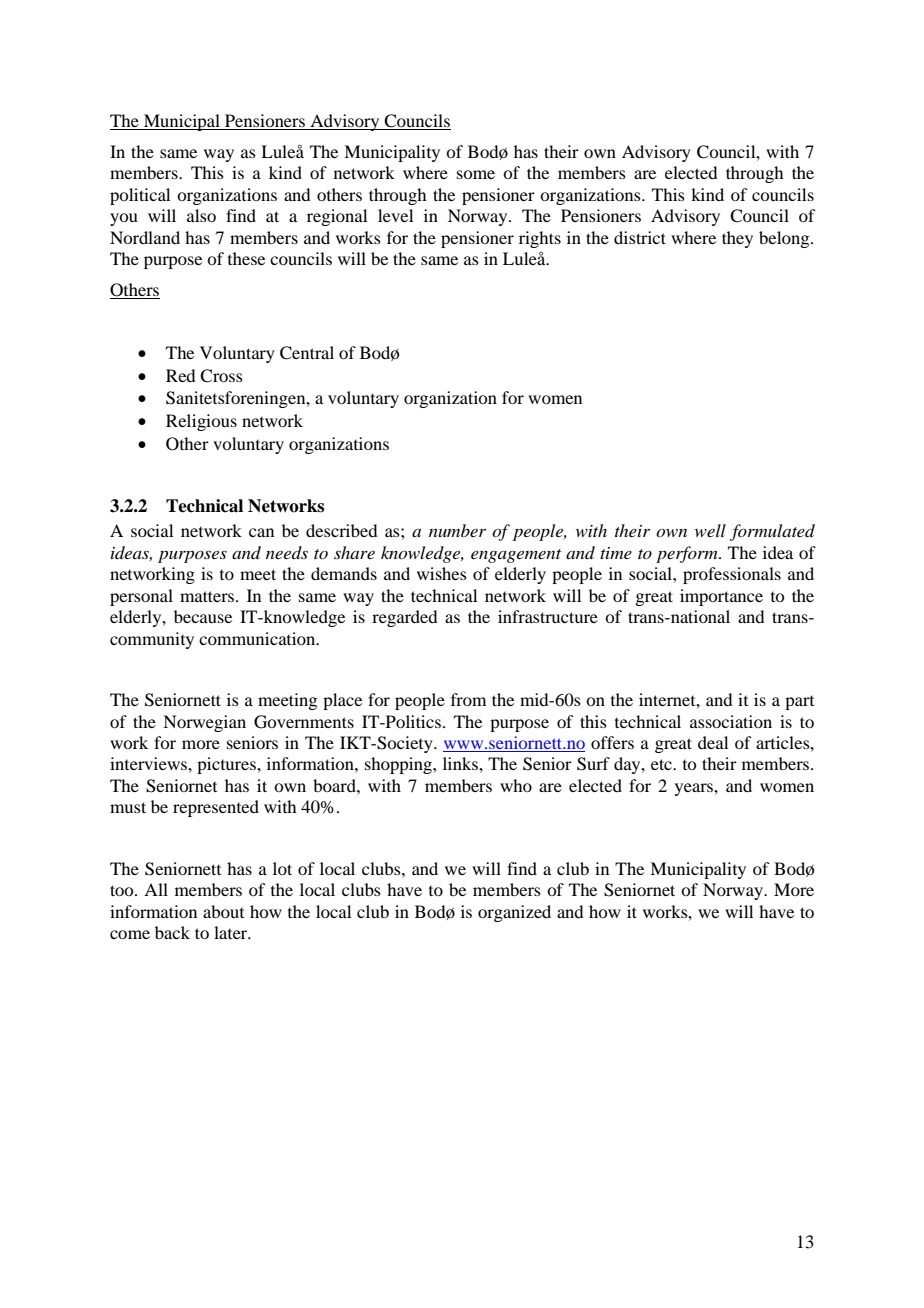 This page has width=924, height=1308. I want to click on some, so click(476, 174).
